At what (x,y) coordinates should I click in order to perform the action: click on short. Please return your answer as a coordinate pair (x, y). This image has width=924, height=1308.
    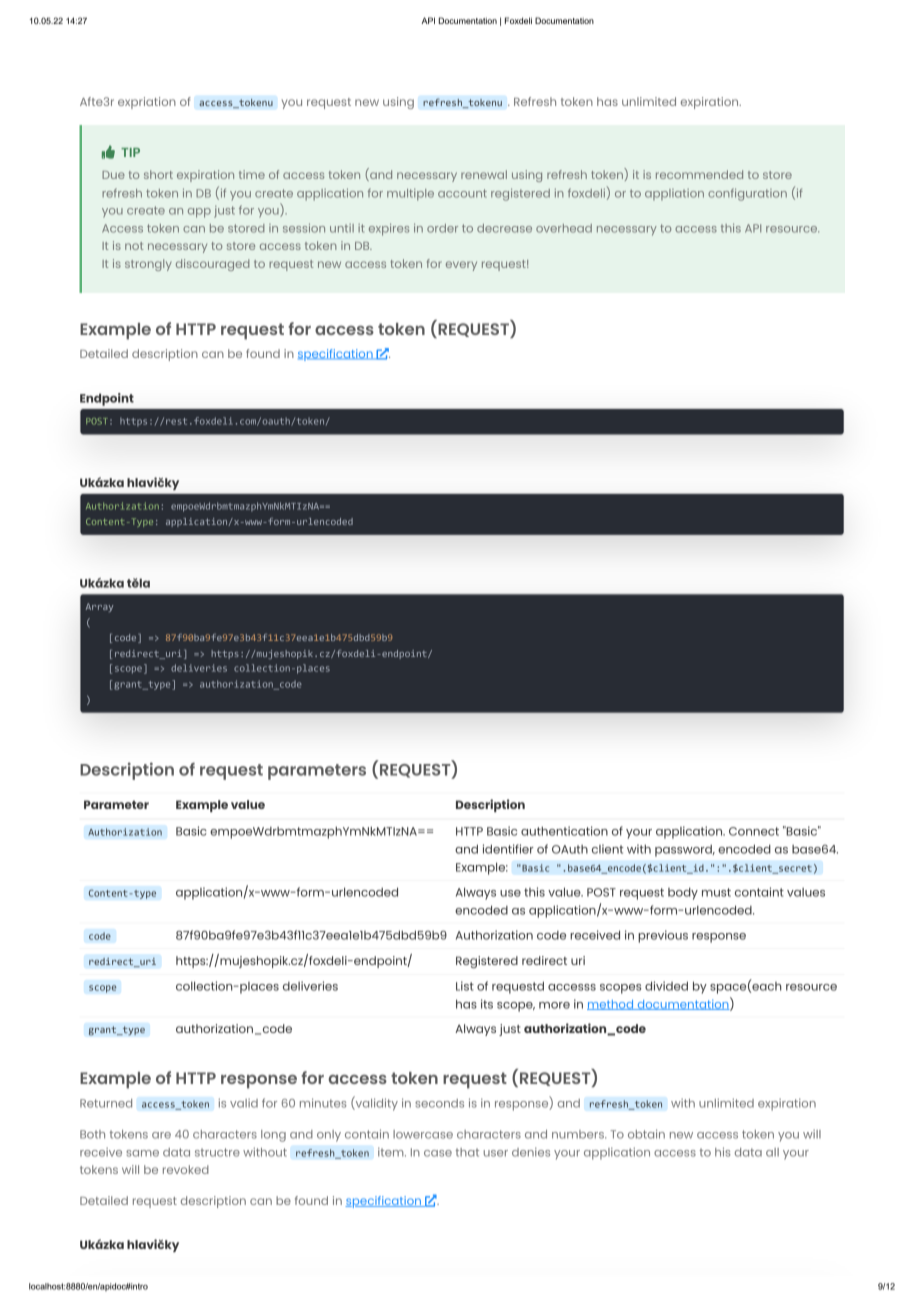
    Looking at the image, I should click on (158, 174).
